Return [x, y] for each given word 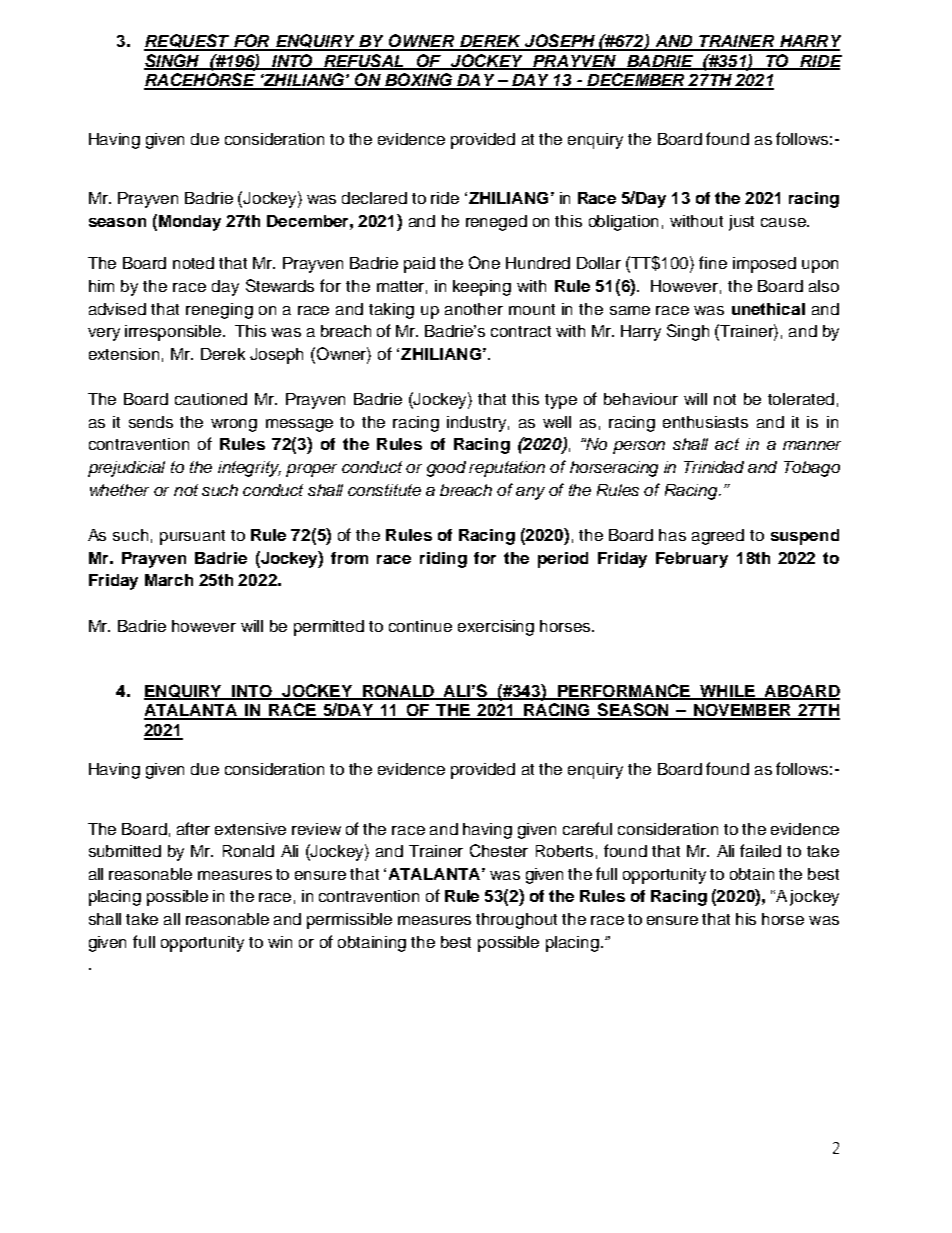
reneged [496, 223]
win [280, 942]
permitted [329, 628]
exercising [496, 628]
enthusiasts [705, 422]
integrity [249, 469]
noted [193, 263]
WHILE [727, 692]
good [446, 469]
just [741, 223]
